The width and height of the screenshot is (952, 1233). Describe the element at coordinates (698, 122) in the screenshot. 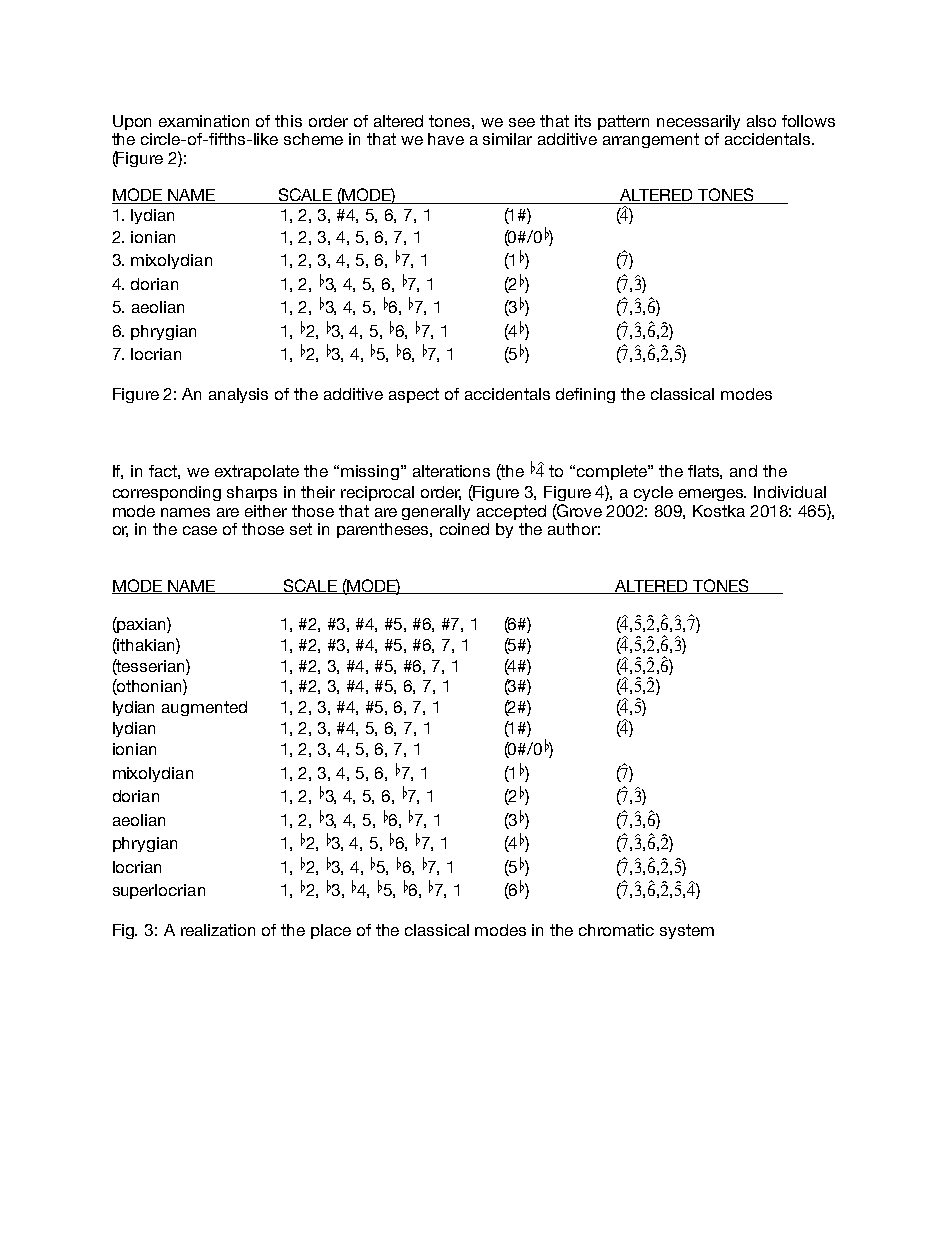

I see `necessarily` at that location.
